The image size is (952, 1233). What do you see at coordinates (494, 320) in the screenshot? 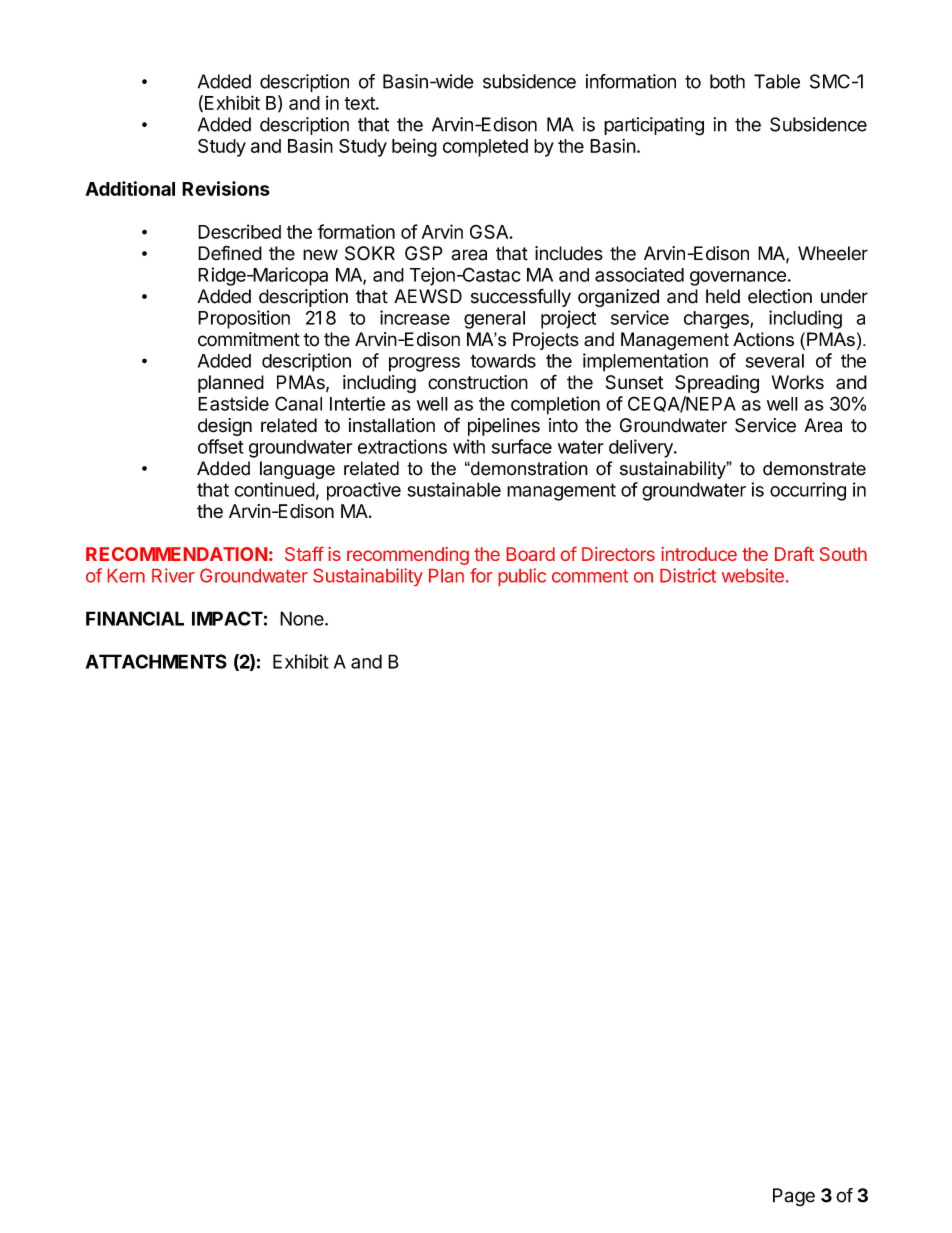
I see `general` at bounding box center [494, 320].
